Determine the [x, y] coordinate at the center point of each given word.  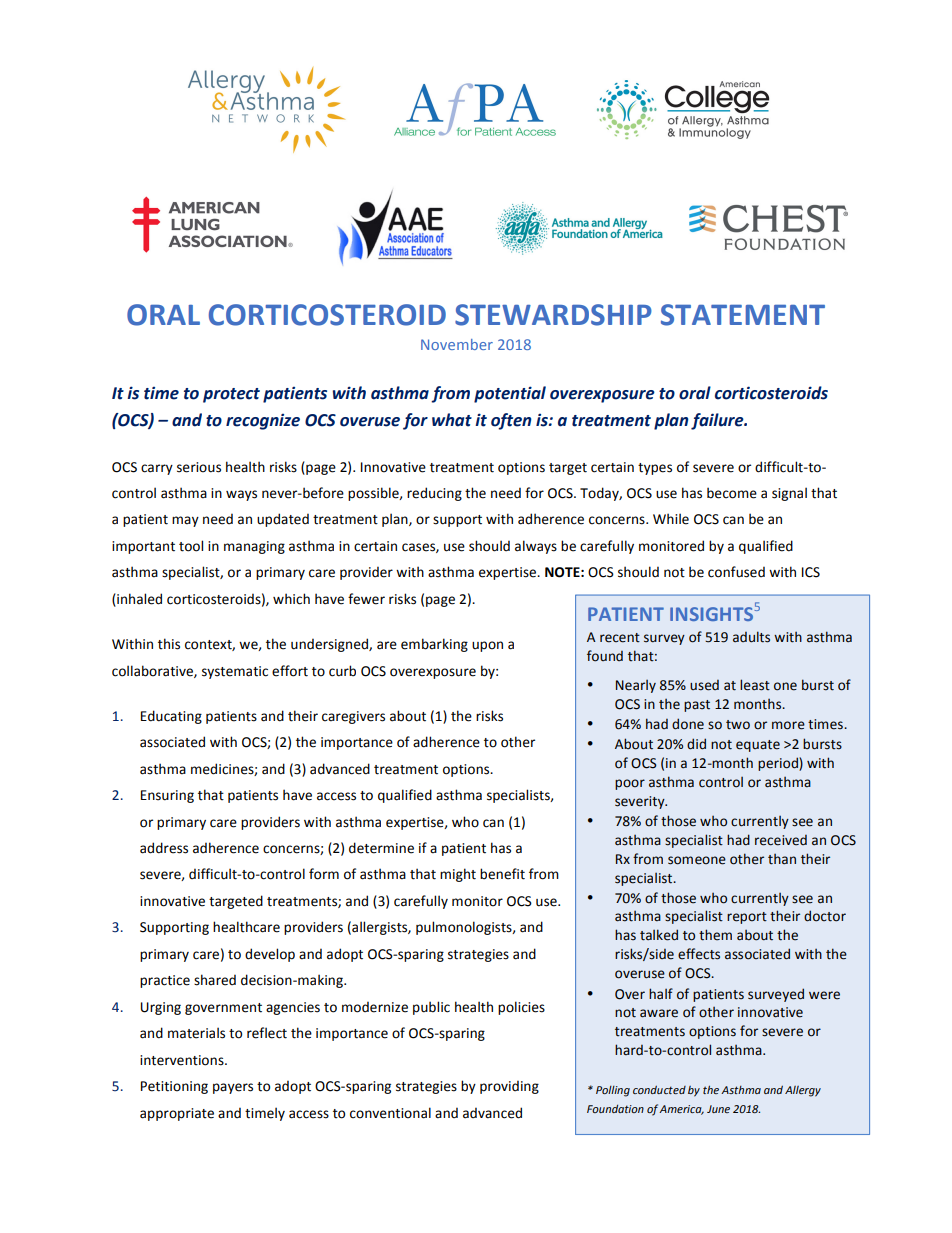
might [458, 875]
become [732, 493]
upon [487, 646]
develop [270, 955]
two [738, 725]
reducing [434, 494]
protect [231, 395]
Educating [171, 717]
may [185, 521]
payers [233, 1088]
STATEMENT [743, 315]
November [457, 344]
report [747, 918]
